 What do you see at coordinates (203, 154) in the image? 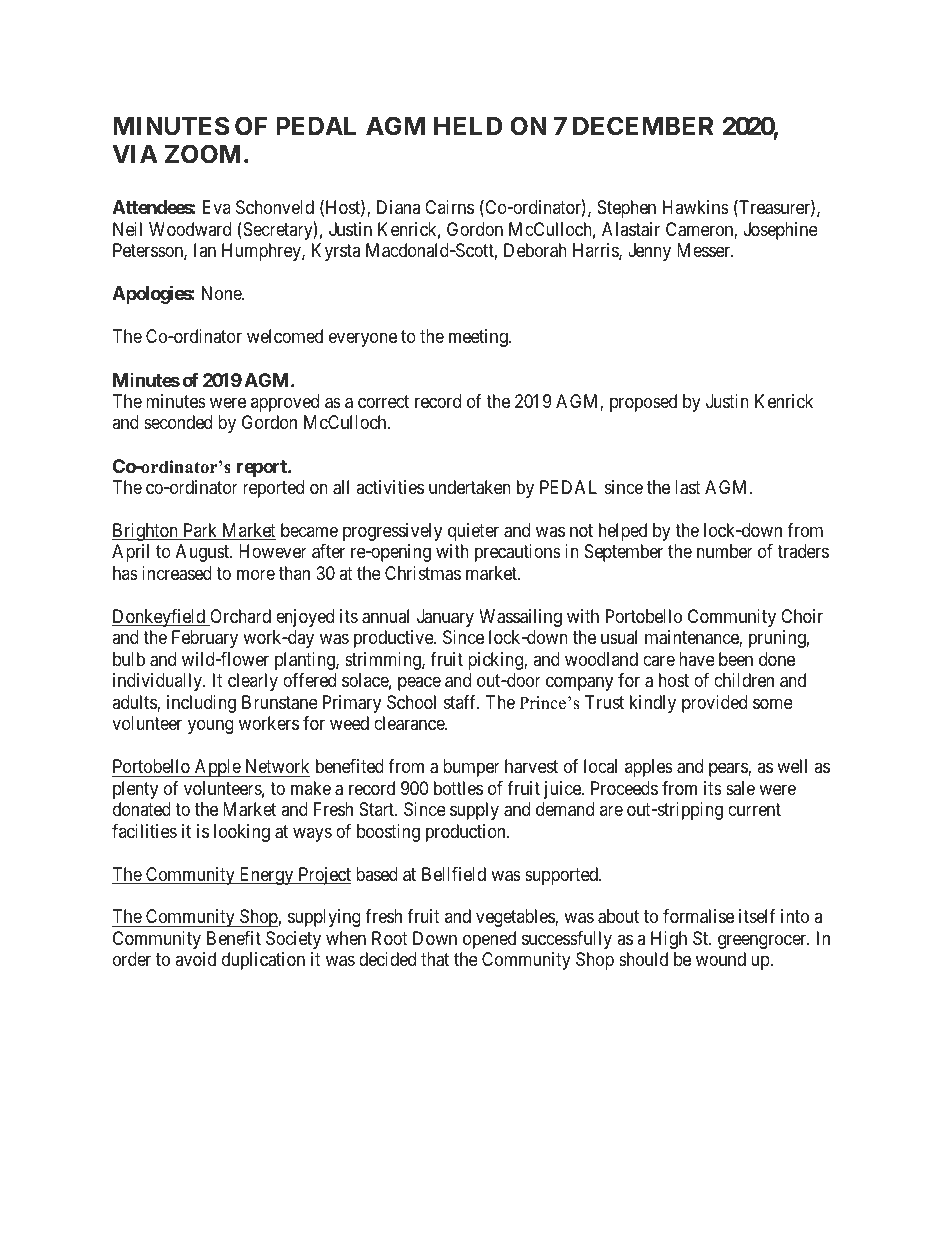
I see `ZOOM` at bounding box center [203, 154].
